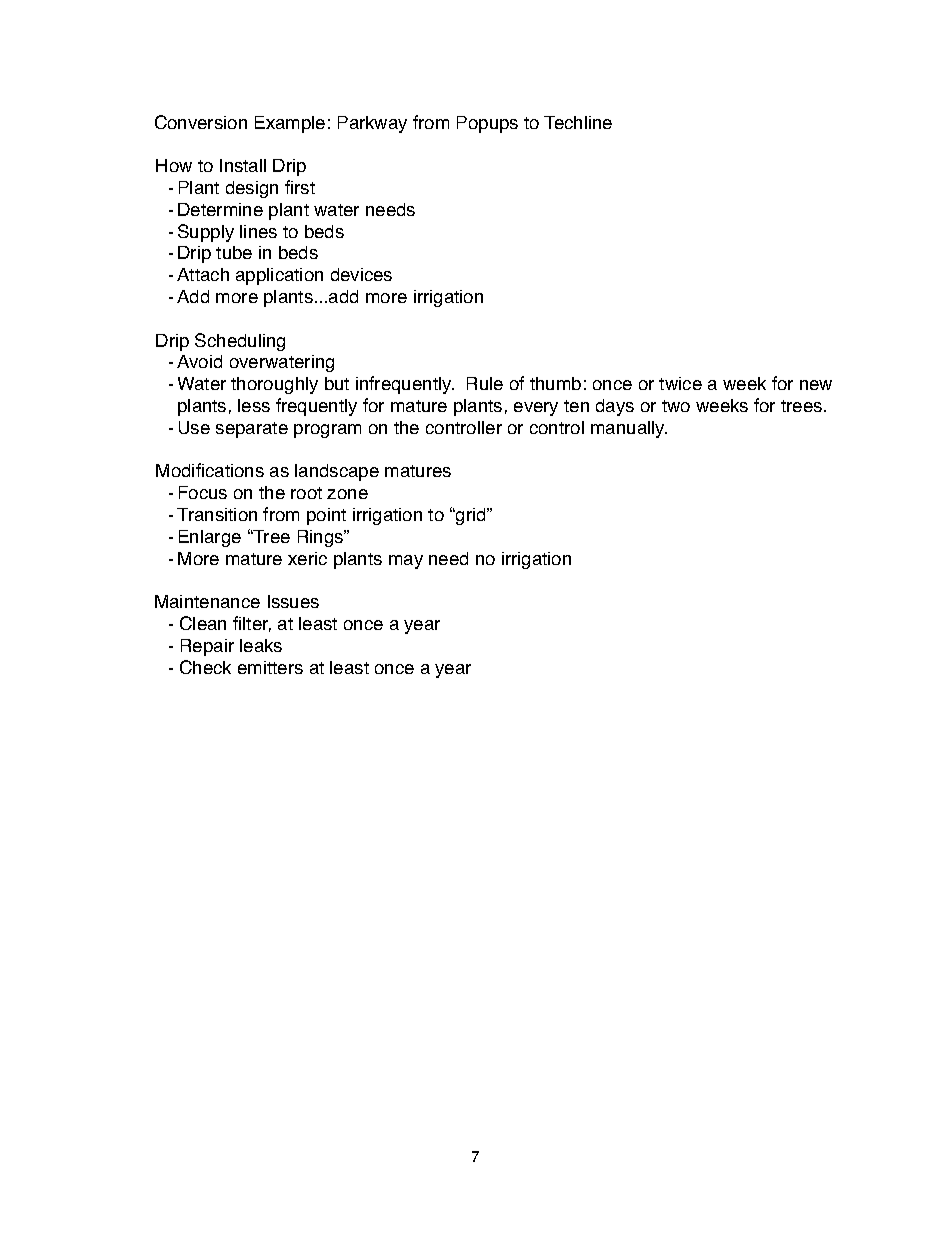  What do you see at coordinates (487, 124) in the document?
I see `Popups` at bounding box center [487, 124].
